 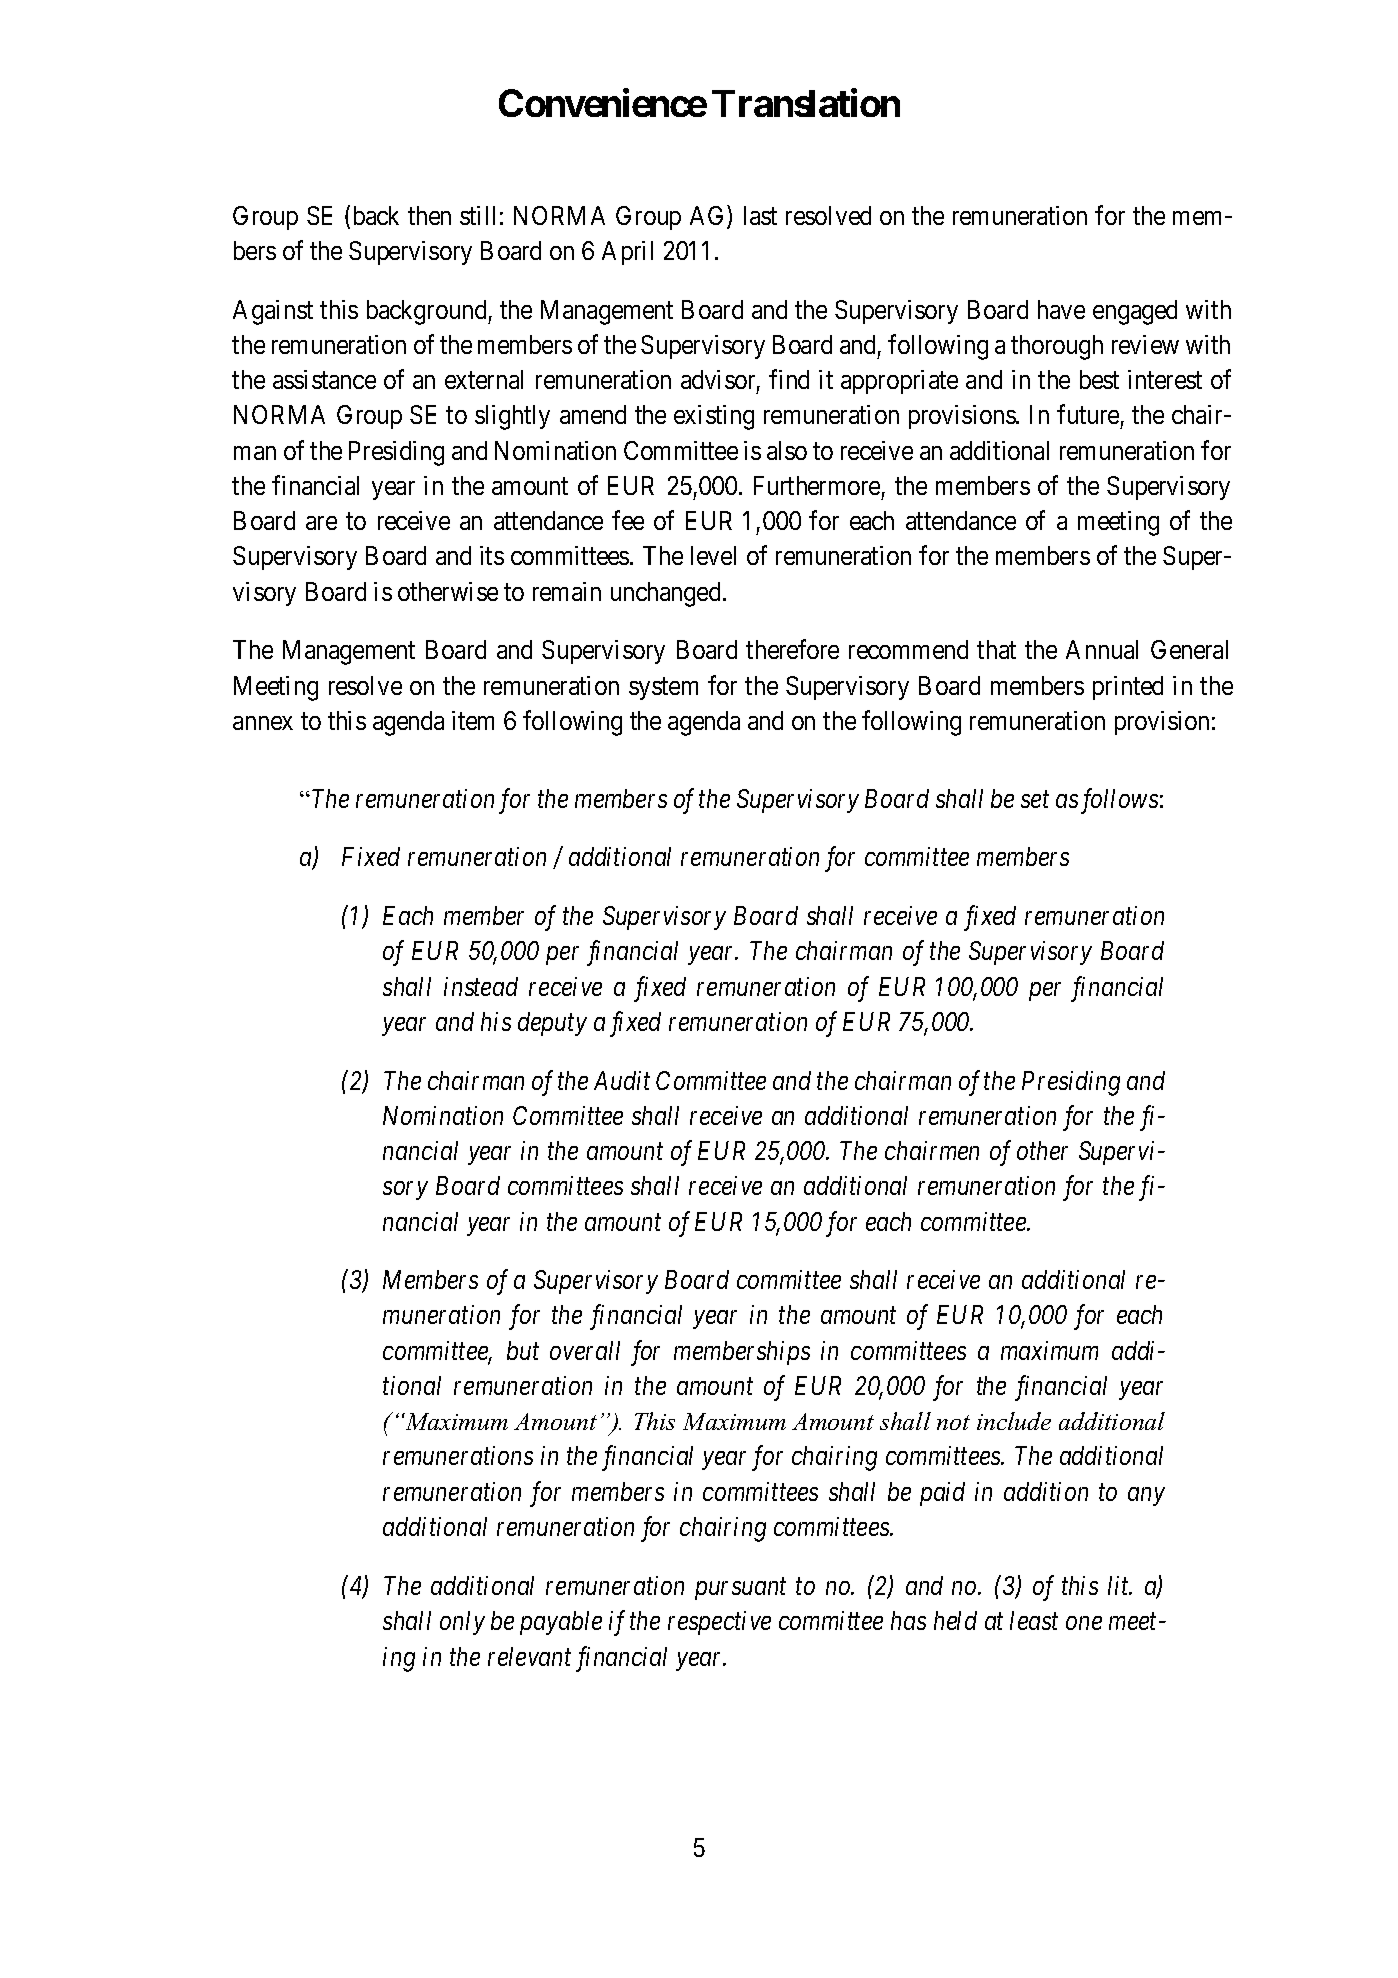 What do you see at coordinates (622, 1080) in the screenshot?
I see `Audit` at bounding box center [622, 1080].
